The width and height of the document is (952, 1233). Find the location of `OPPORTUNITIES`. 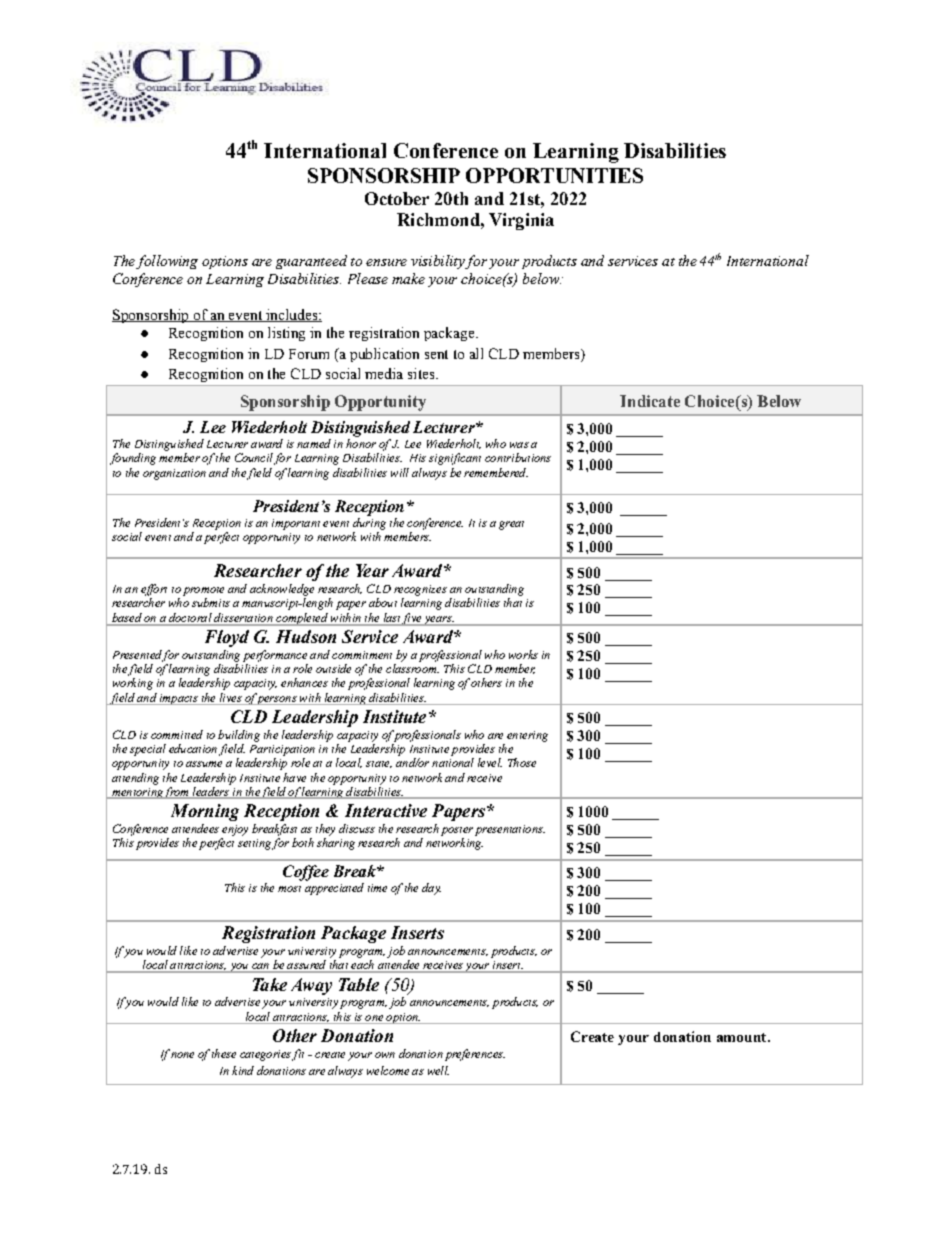

OPPORTUNITIES is located at coordinates (554, 175).
